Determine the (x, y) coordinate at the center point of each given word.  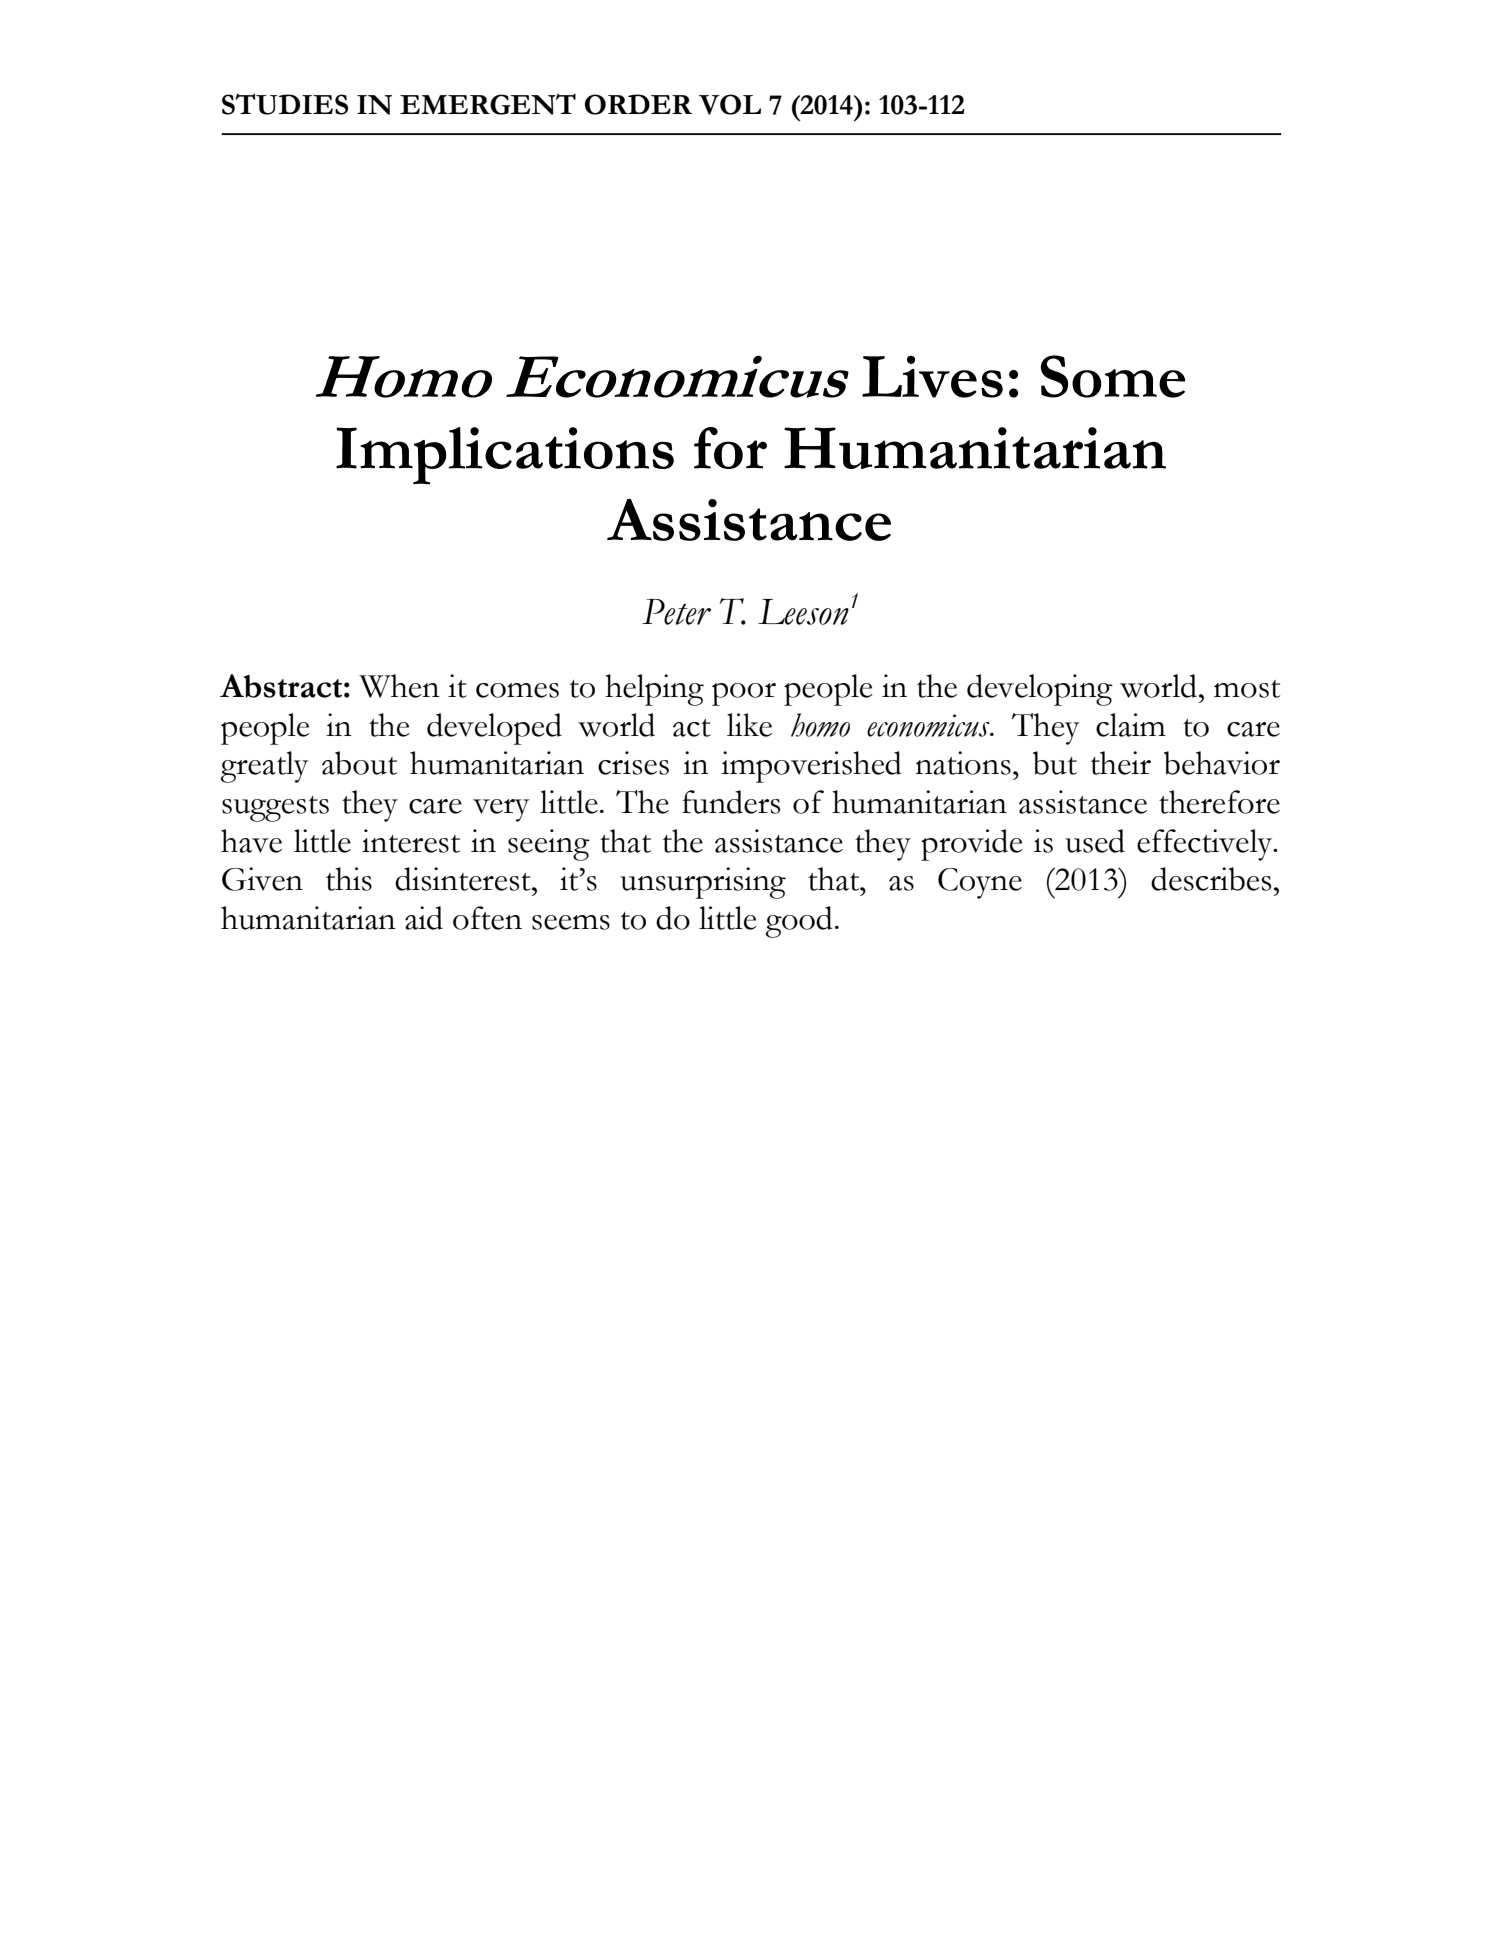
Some (1113, 376)
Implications (505, 456)
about (359, 763)
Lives (932, 376)
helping (654, 690)
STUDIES (285, 104)
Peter (676, 612)
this (349, 879)
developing (1040, 690)
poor (744, 694)
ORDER (638, 104)
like (749, 725)
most (1247, 689)
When (399, 686)
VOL (730, 104)
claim (1131, 725)
